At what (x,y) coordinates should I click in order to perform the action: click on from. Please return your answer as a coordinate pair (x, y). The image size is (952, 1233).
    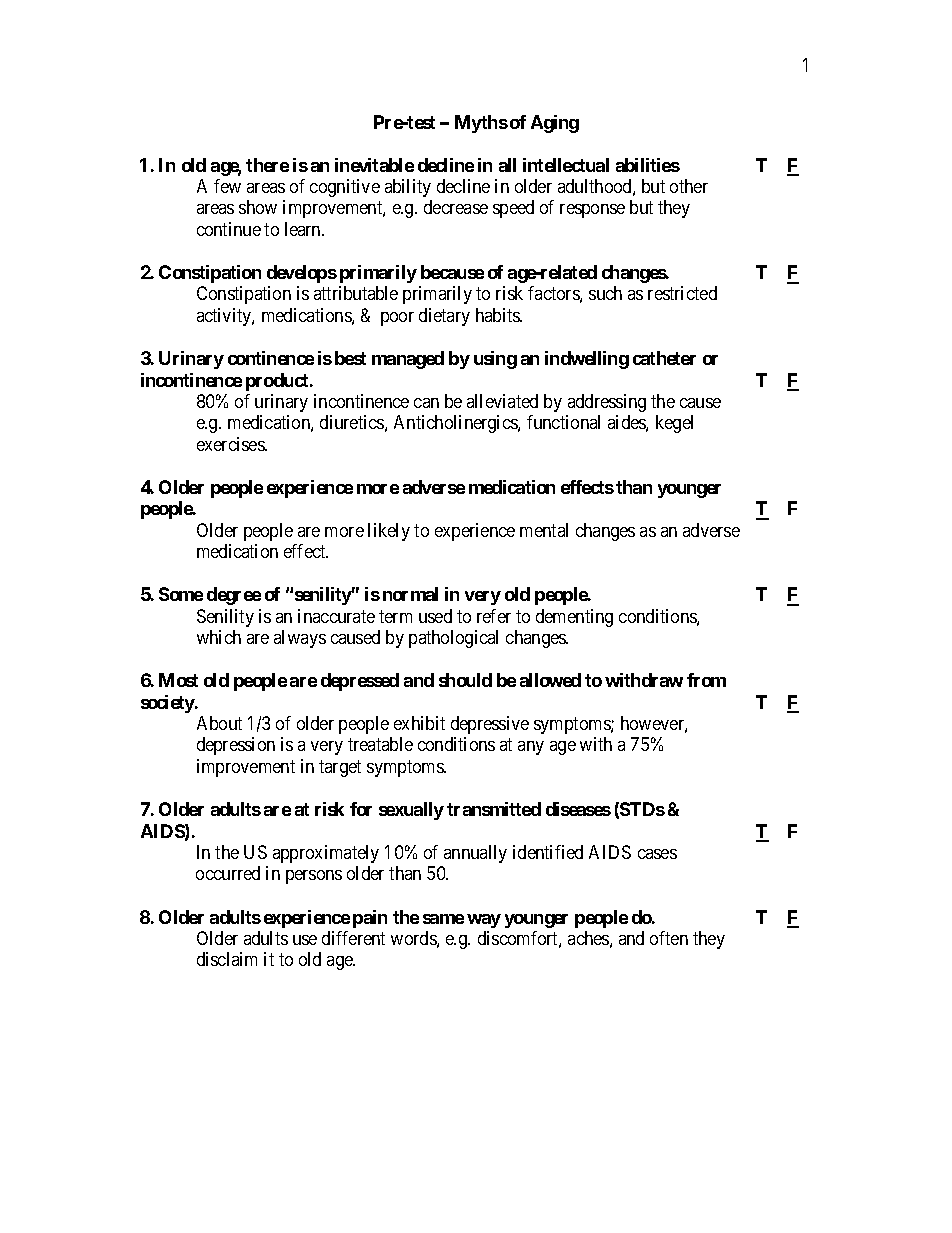
    Looking at the image, I should click on (706, 680).
